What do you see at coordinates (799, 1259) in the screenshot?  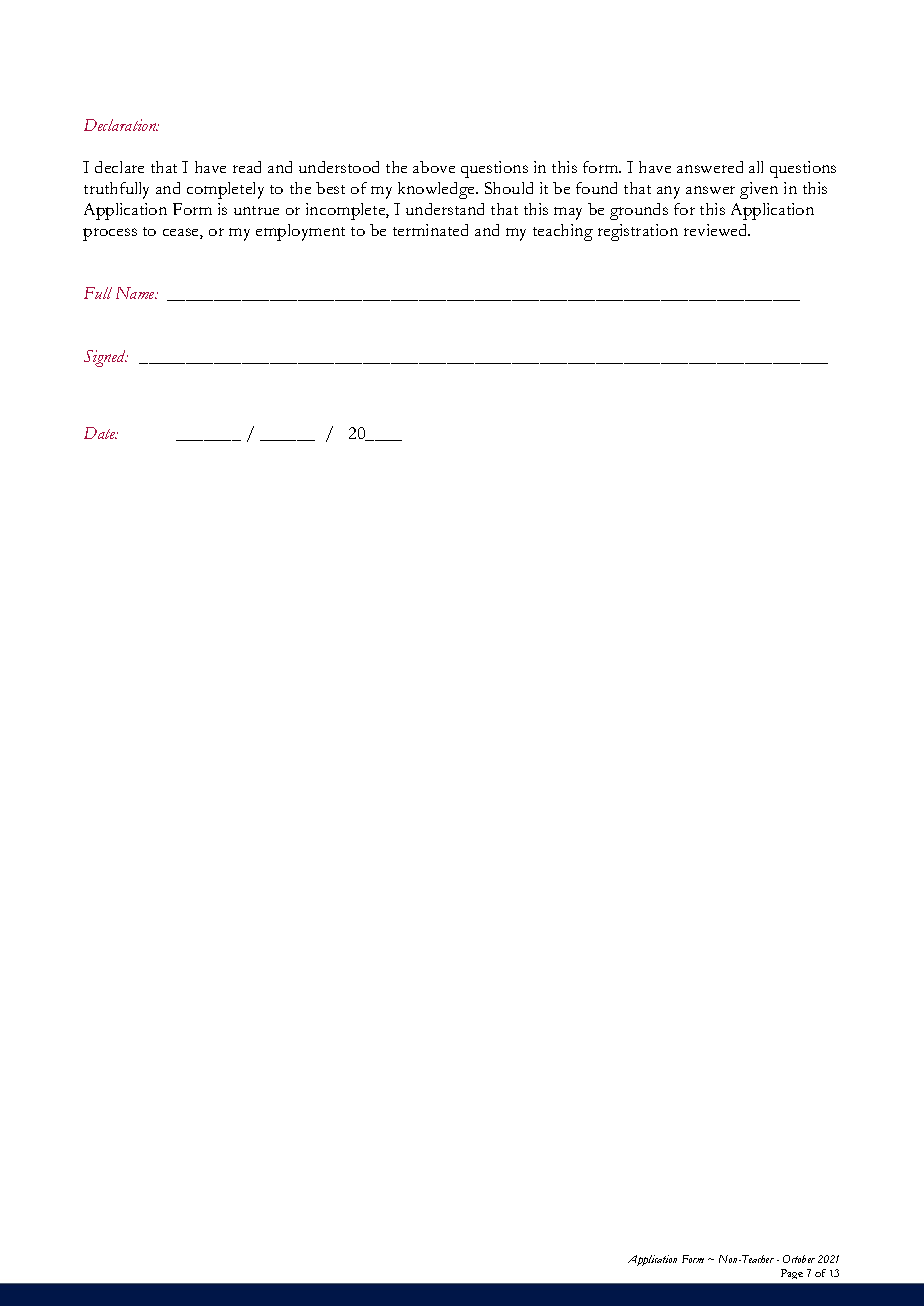 I see `October` at bounding box center [799, 1259].
